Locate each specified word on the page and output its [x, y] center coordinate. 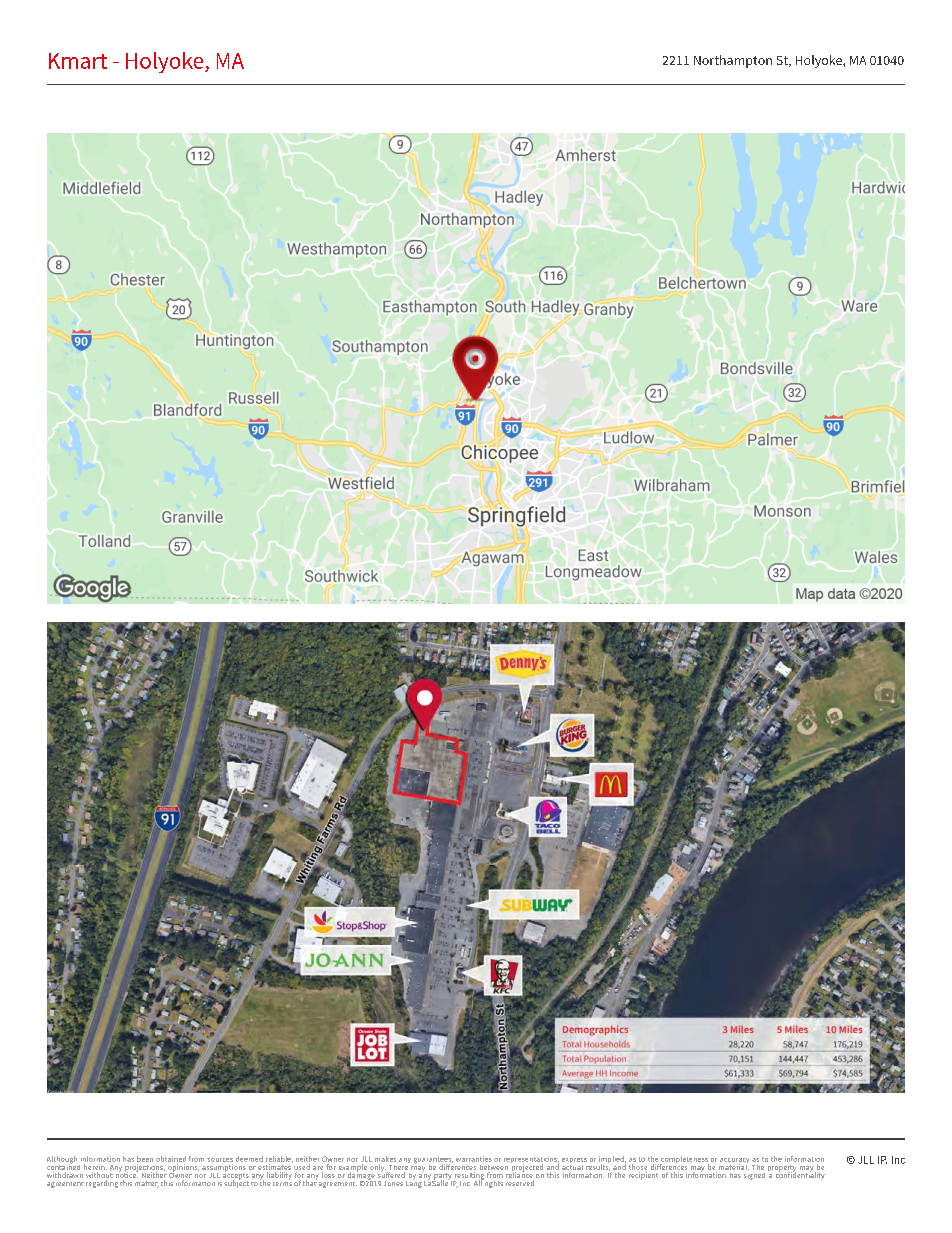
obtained [171, 1159]
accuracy [734, 1162]
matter [147, 1184]
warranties [474, 1159]
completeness [684, 1161]
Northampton [733, 61]
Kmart [78, 61]
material [734, 1166]
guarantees [433, 1161]
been [145, 1159]
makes [385, 1159]
